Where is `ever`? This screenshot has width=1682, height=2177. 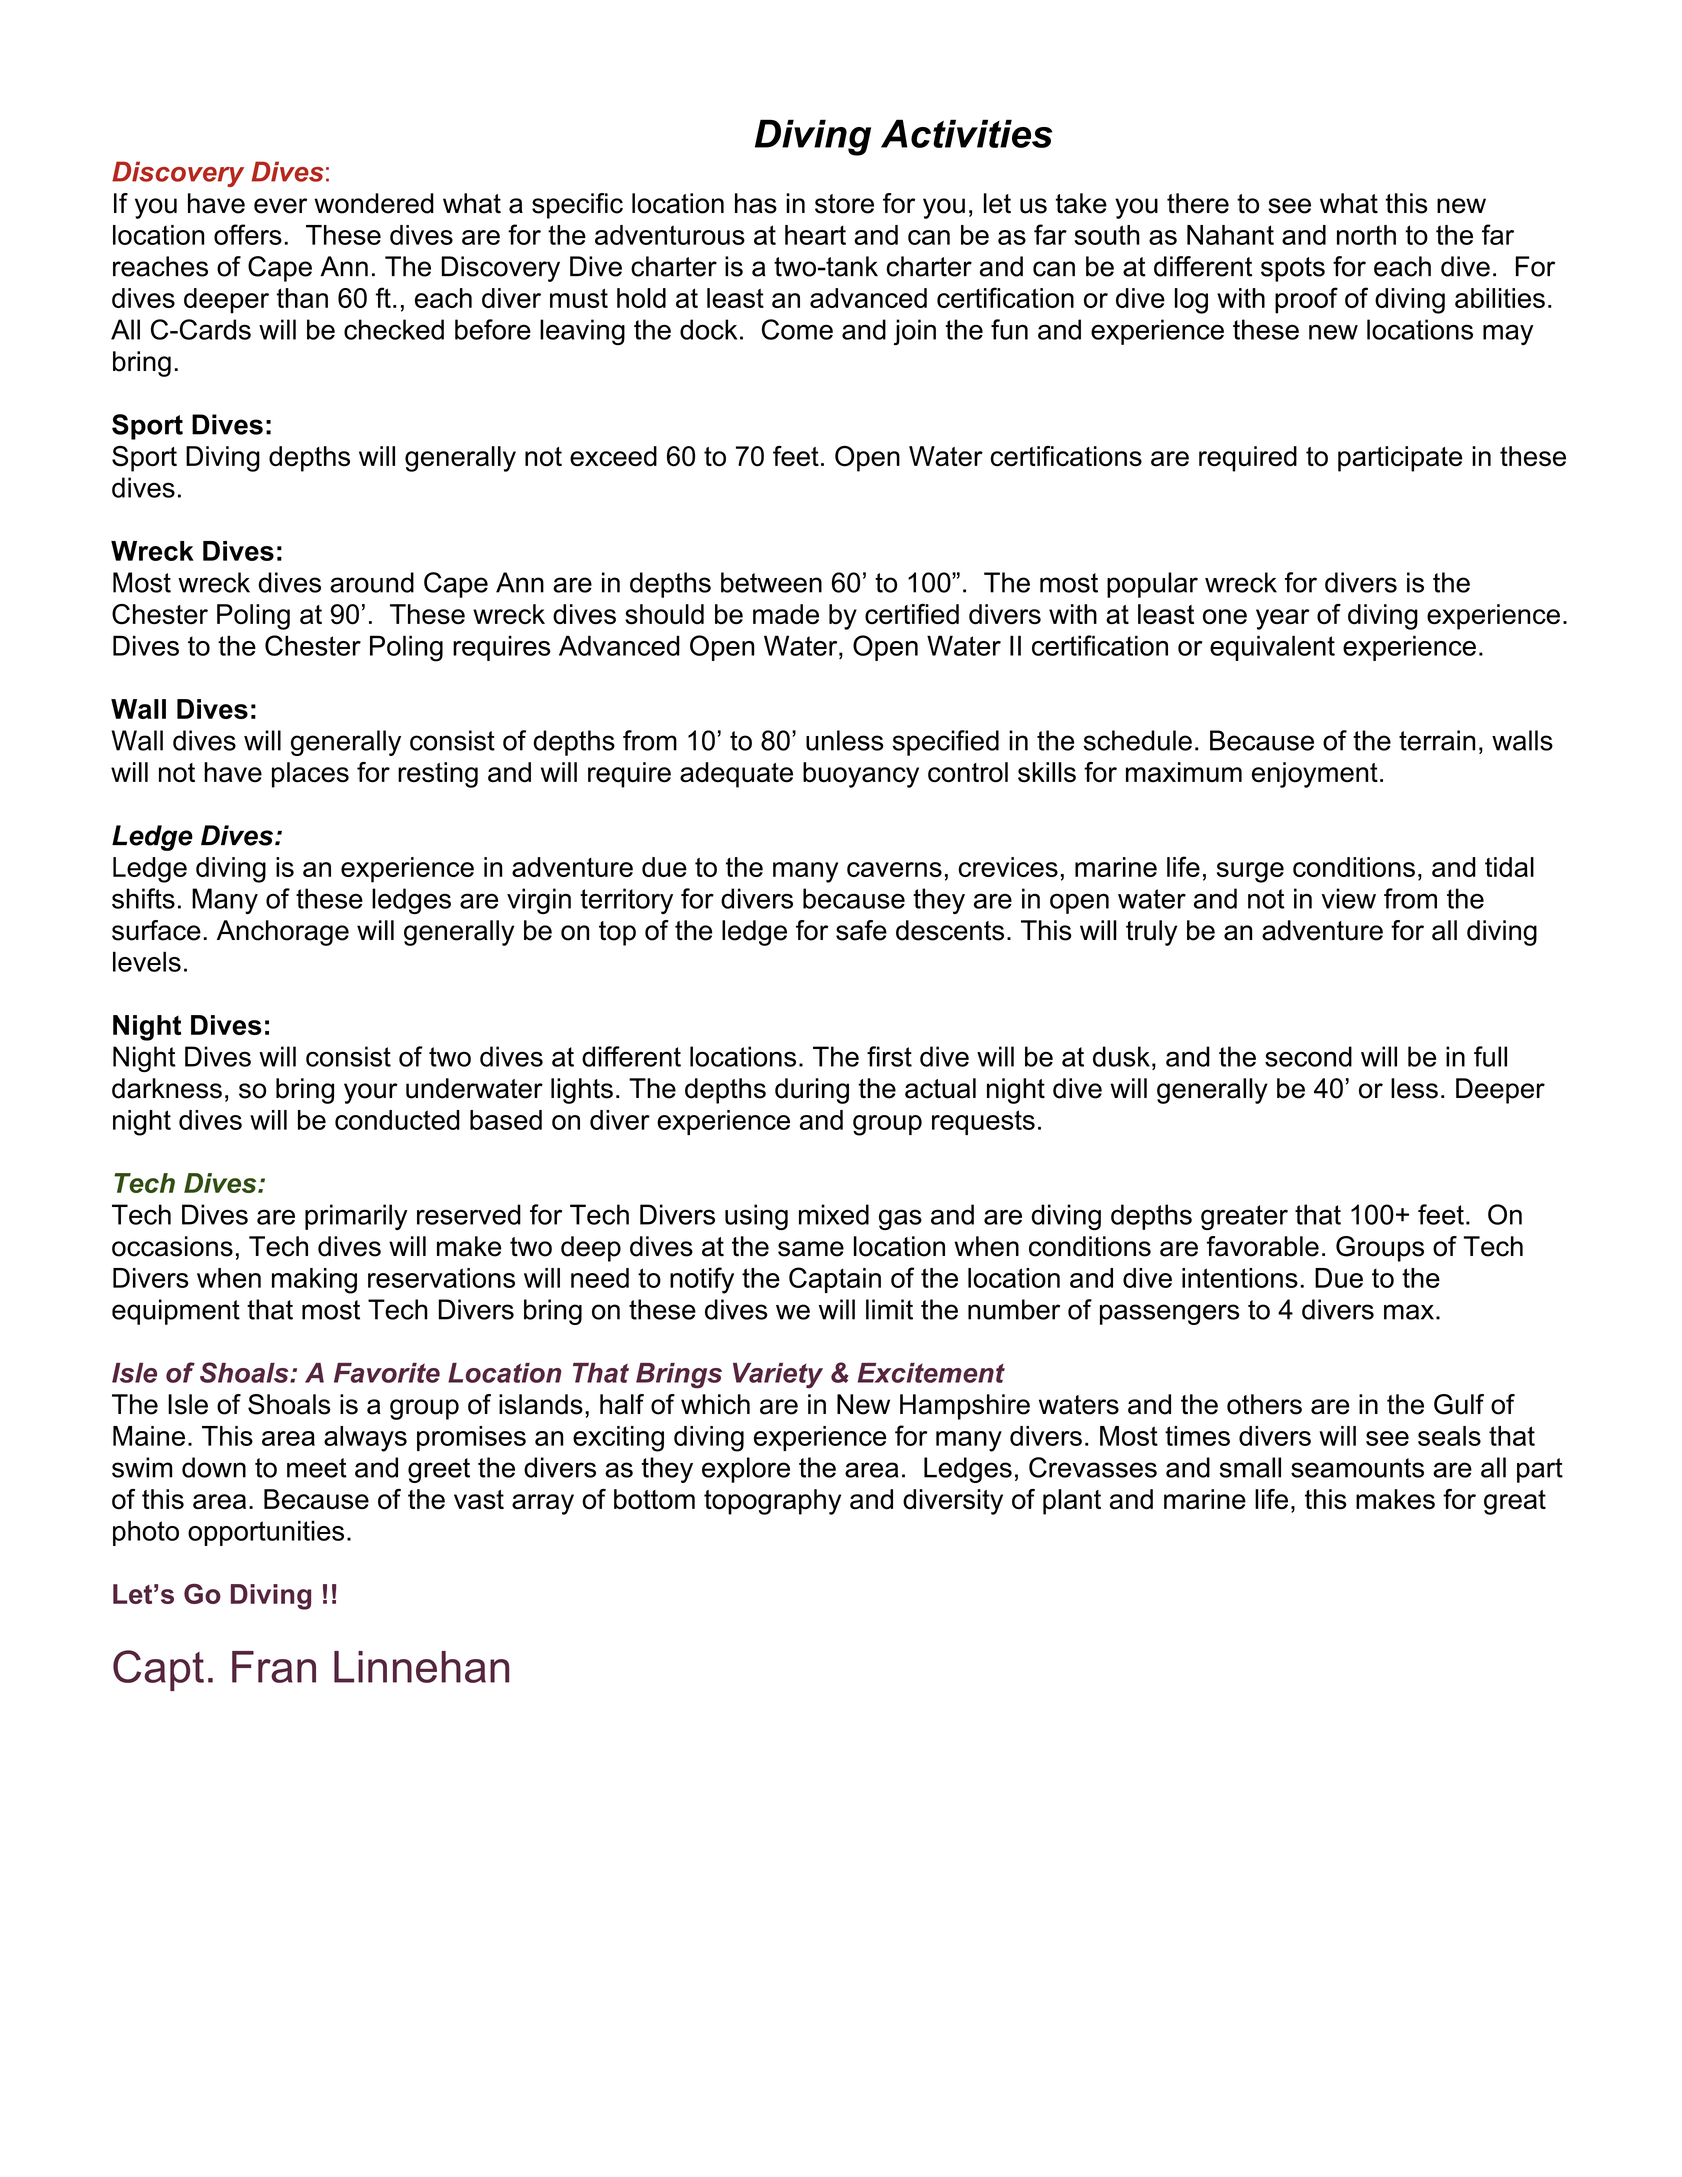
ever is located at coordinates (280, 206).
